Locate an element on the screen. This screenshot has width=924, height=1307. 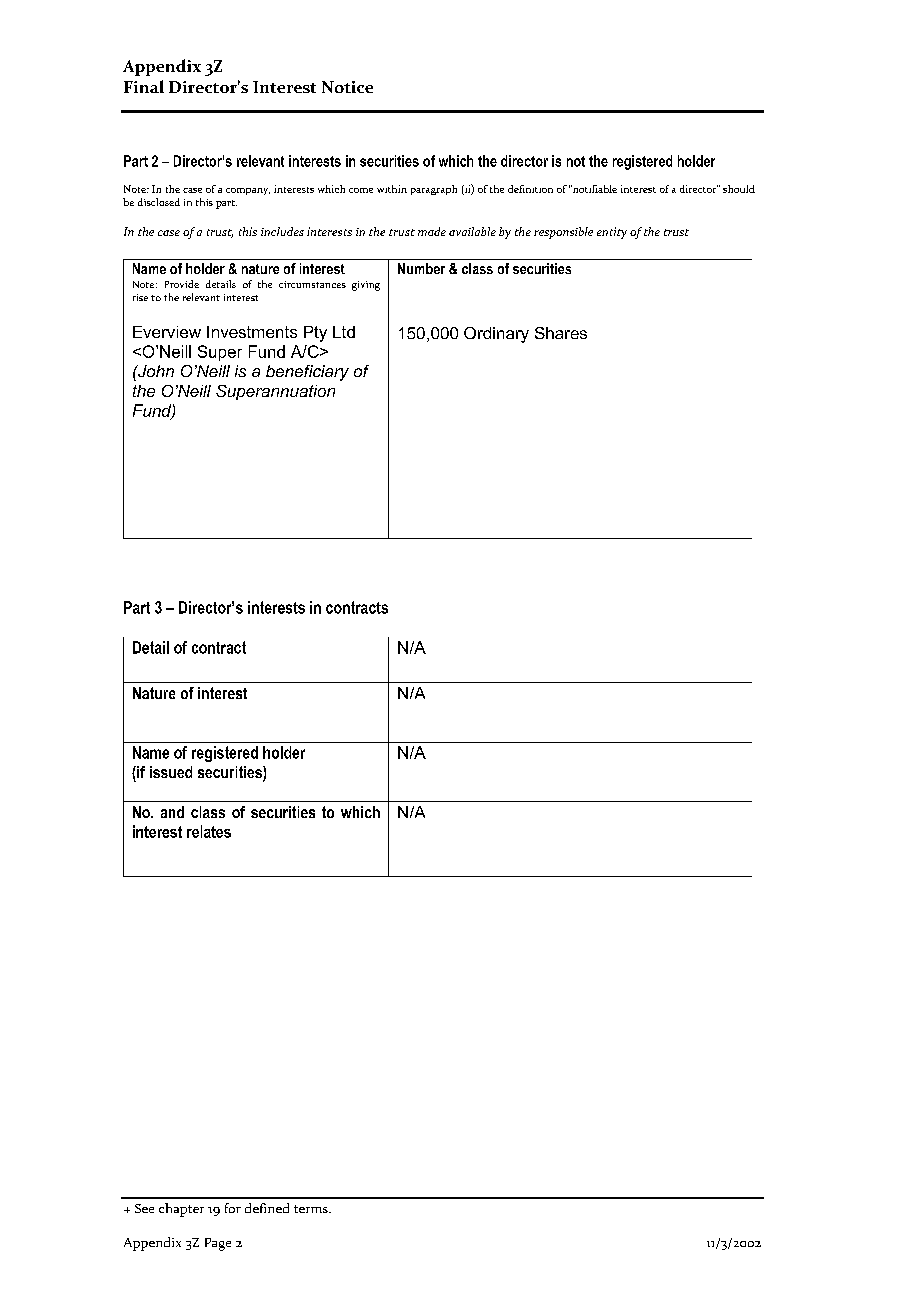
defined is located at coordinates (267, 1208).
